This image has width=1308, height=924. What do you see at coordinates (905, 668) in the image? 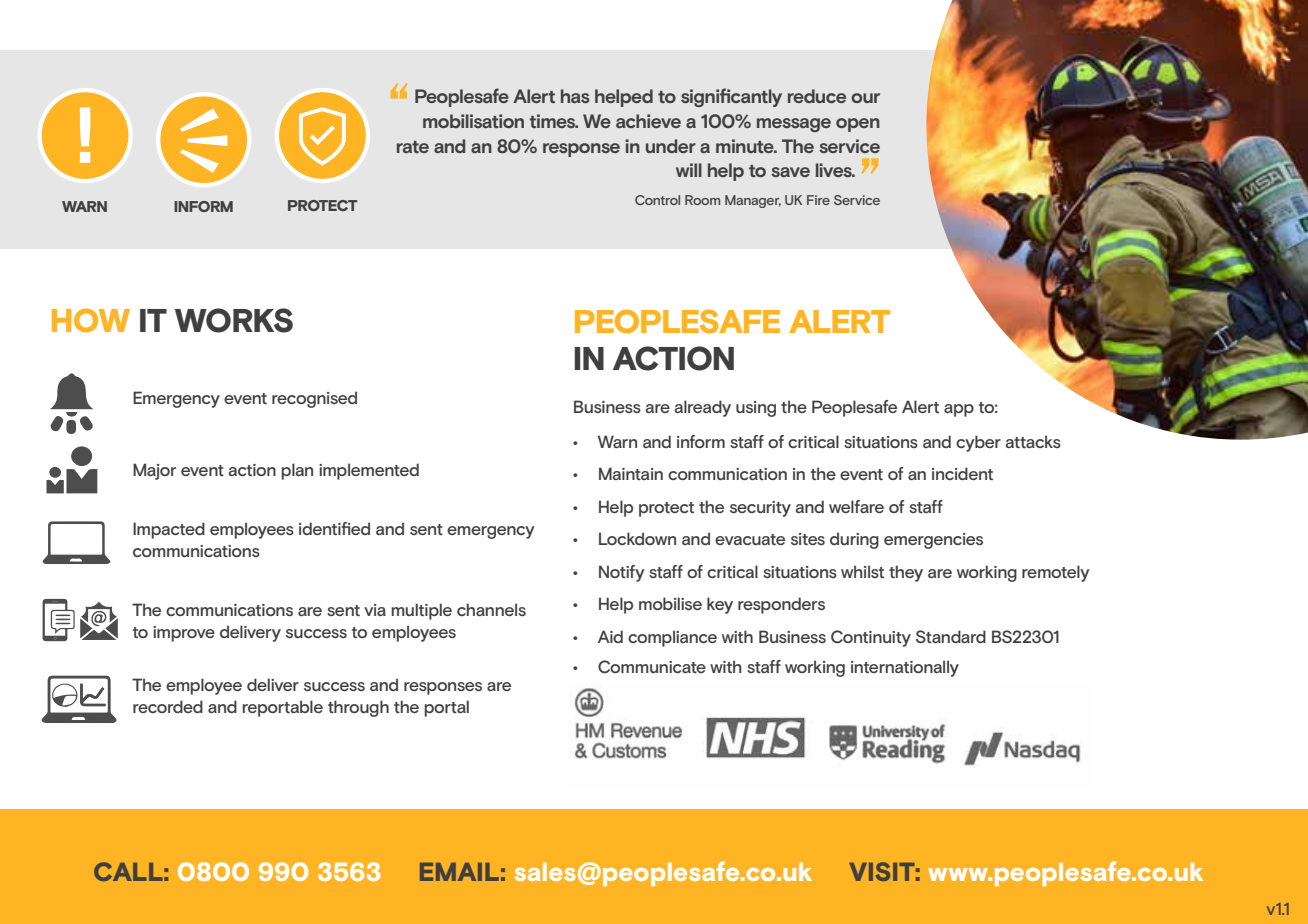
I see `internationally` at bounding box center [905, 668].
